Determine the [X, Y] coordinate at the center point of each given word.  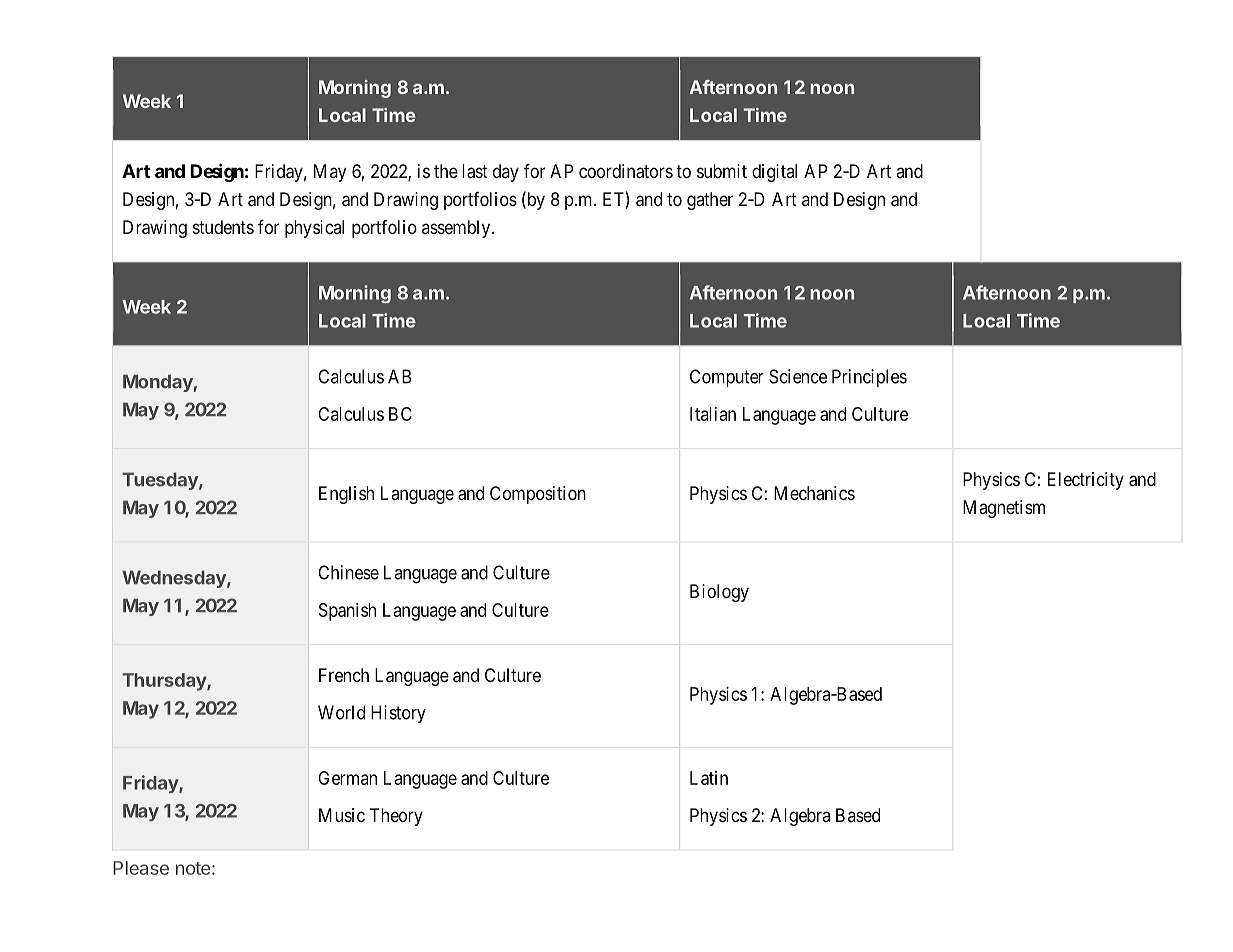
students [223, 227]
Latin [709, 778]
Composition [538, 495]
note [193, 868]
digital [774, 173]
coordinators [626, 171]
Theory [396, 817]
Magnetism [1004, 509]
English [346, 495]
